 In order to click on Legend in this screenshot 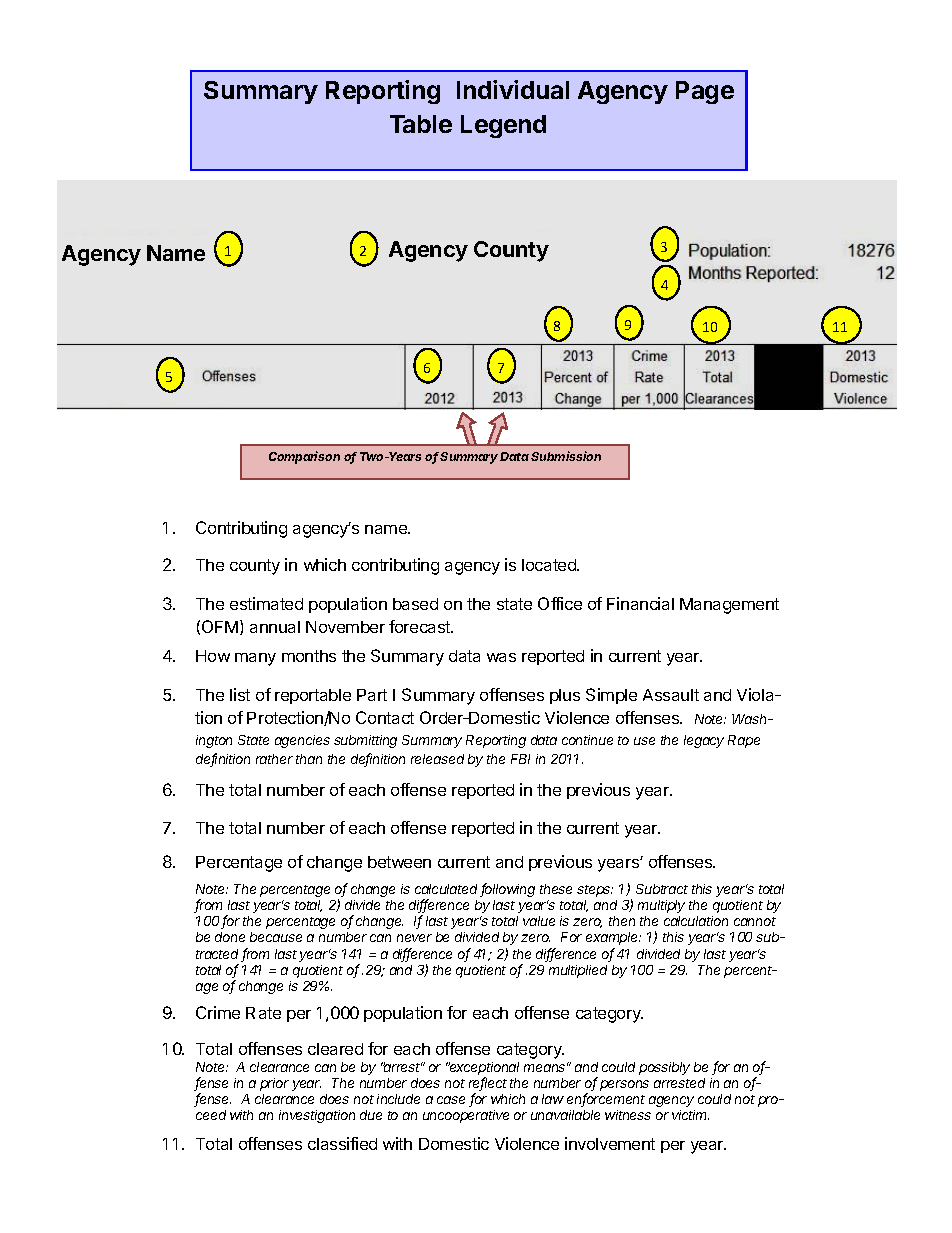, I will do `click(503, 126)`.
